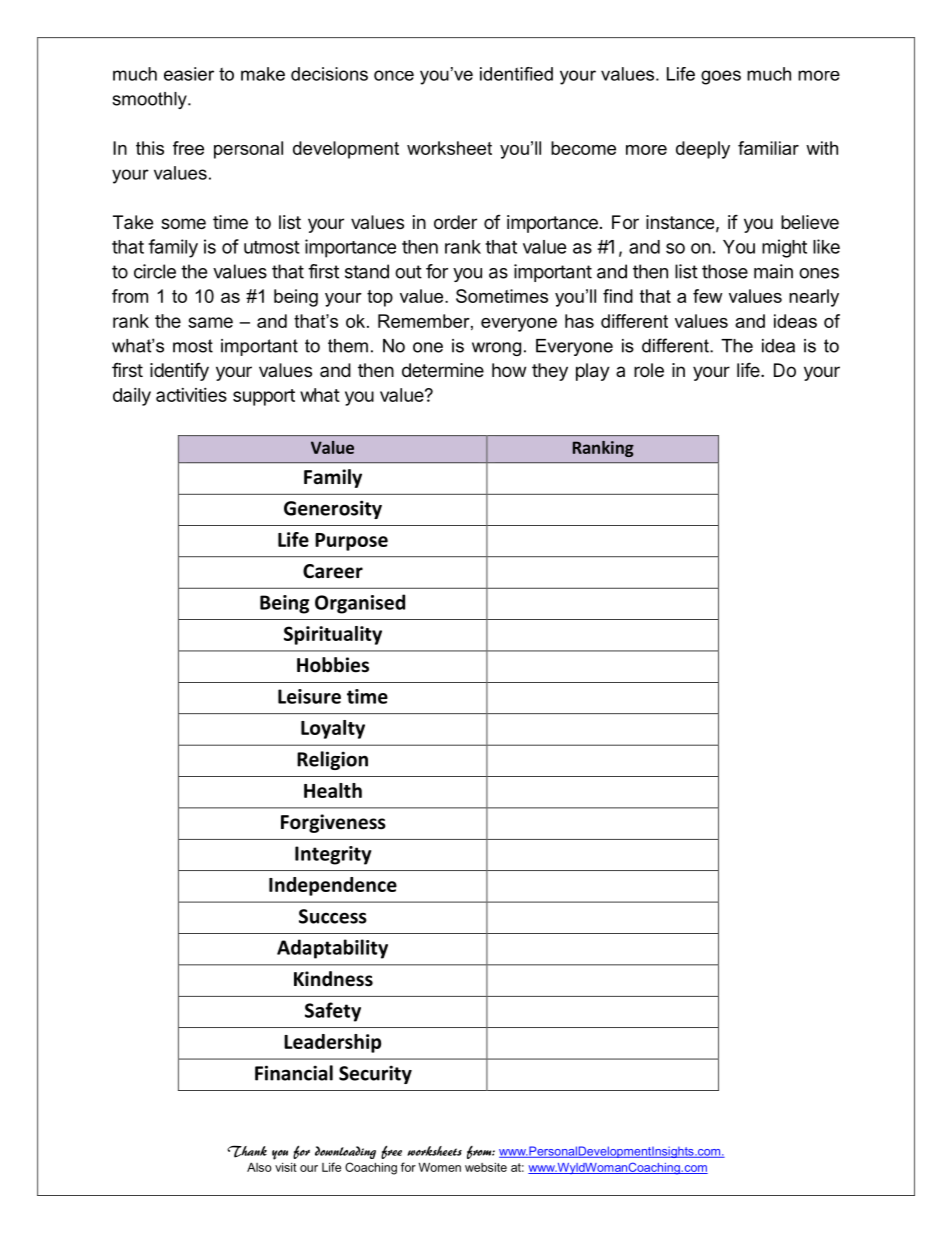  What do you see at coordinates (189, 74) in the page?
I see `easier` at bounding box center [189, 74].
